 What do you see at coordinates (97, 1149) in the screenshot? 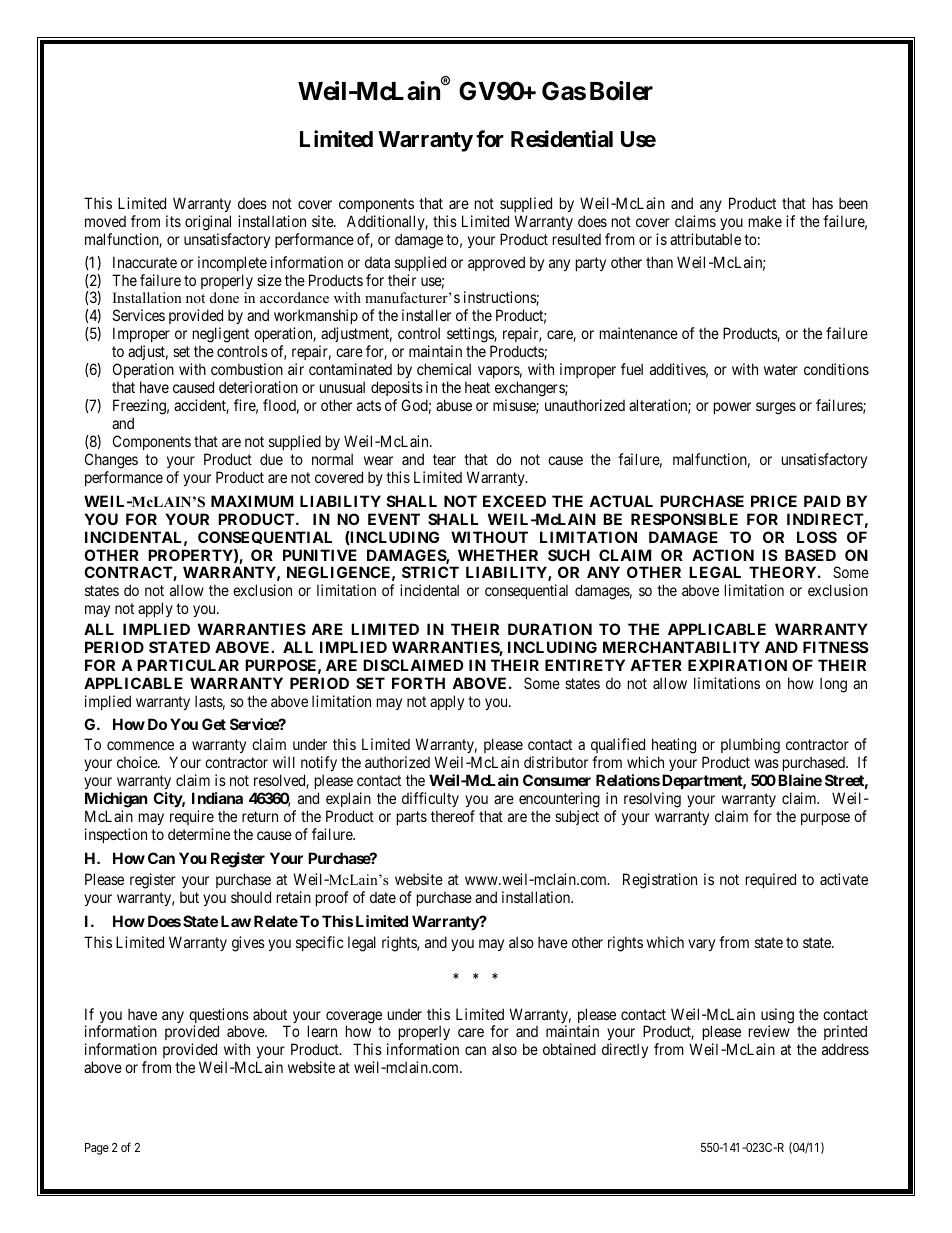
I see `Page` at bounding box center [97, 1149].
